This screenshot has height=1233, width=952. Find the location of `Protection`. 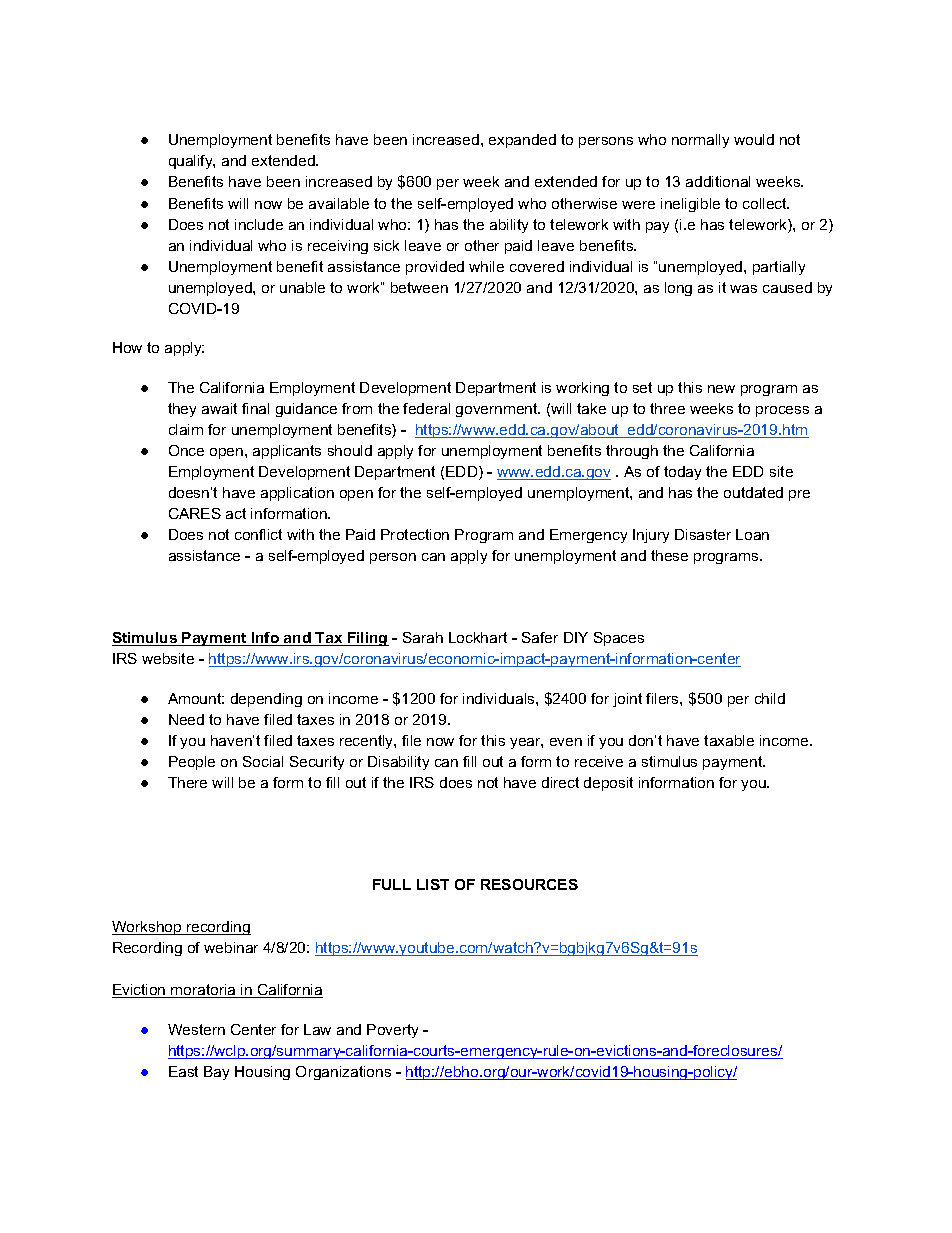

Protection is located at coordinates (415, 534).
